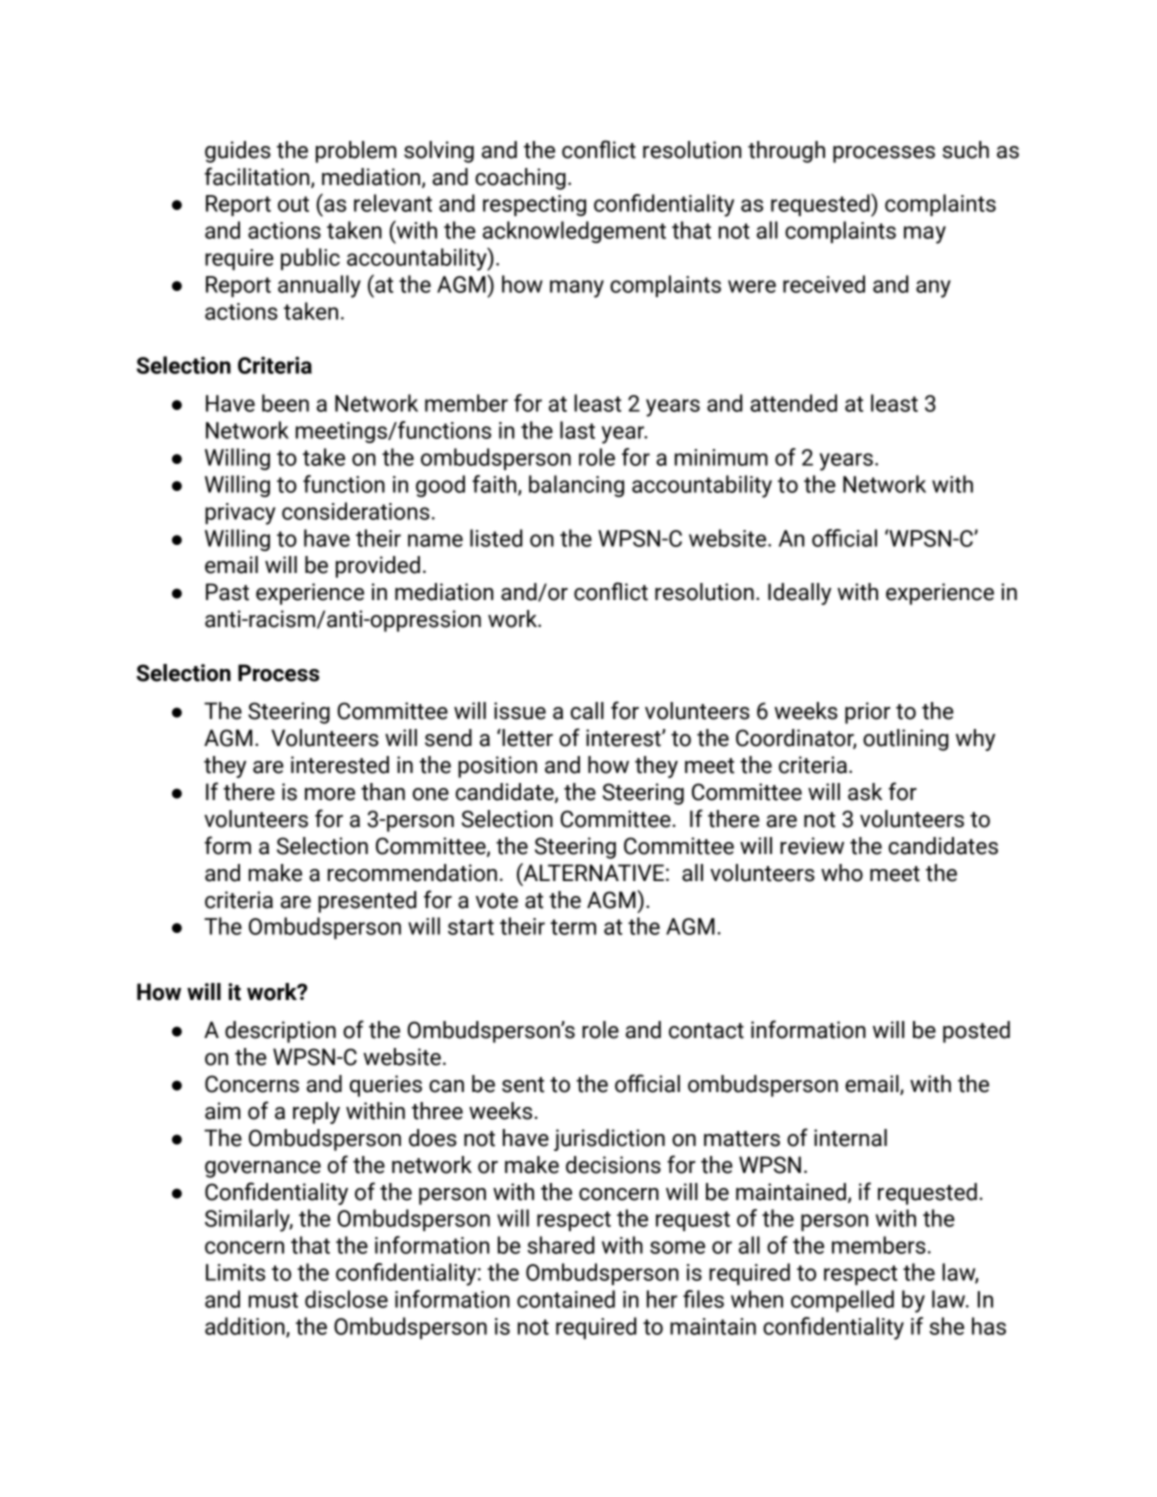 The image size is (1157, 1497). What do you see at coordinates (577, 430) in the screenshot?
I see `last` at bounding box center [577, 430].
